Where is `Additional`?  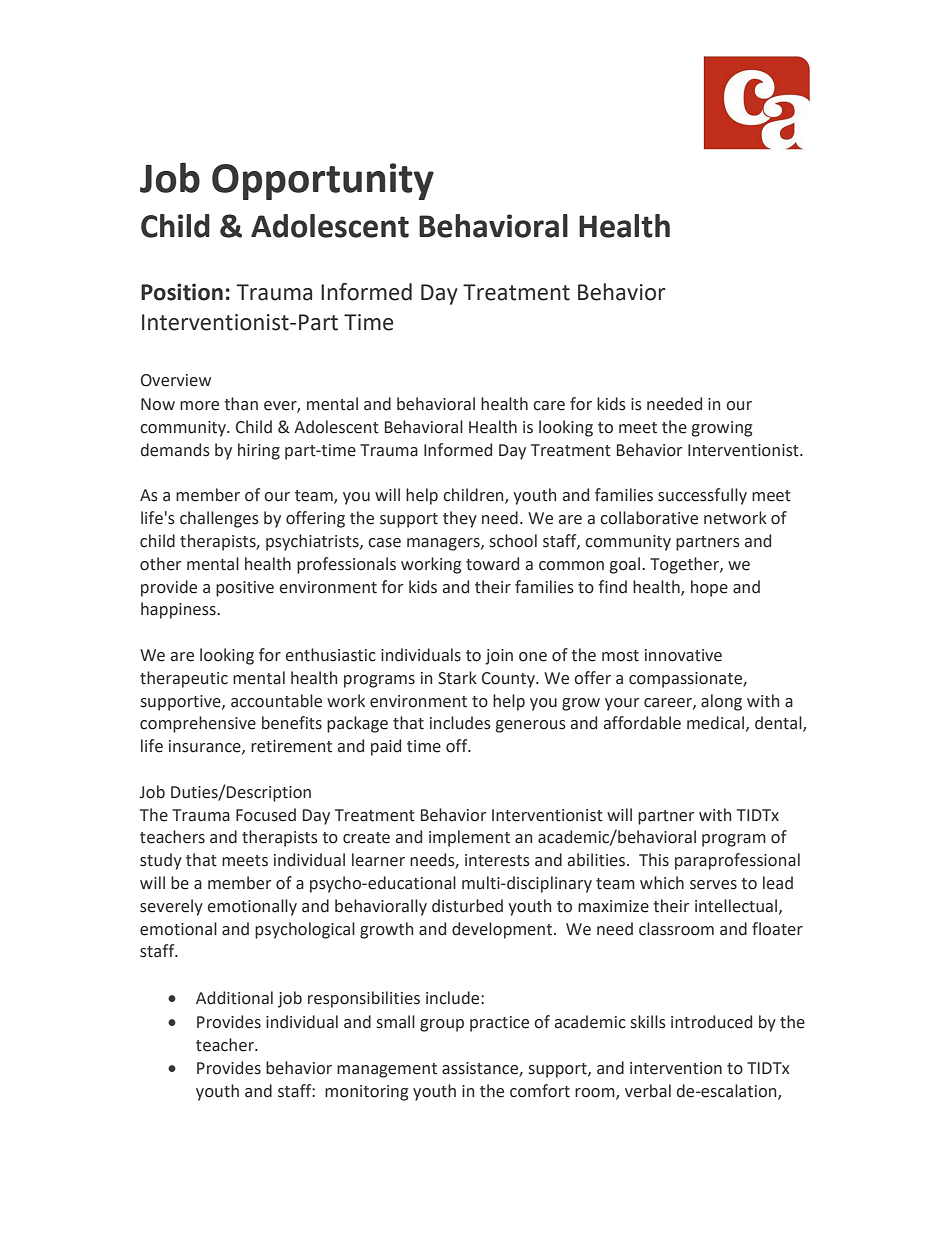
Additional is located at coordinates (234, 998).
